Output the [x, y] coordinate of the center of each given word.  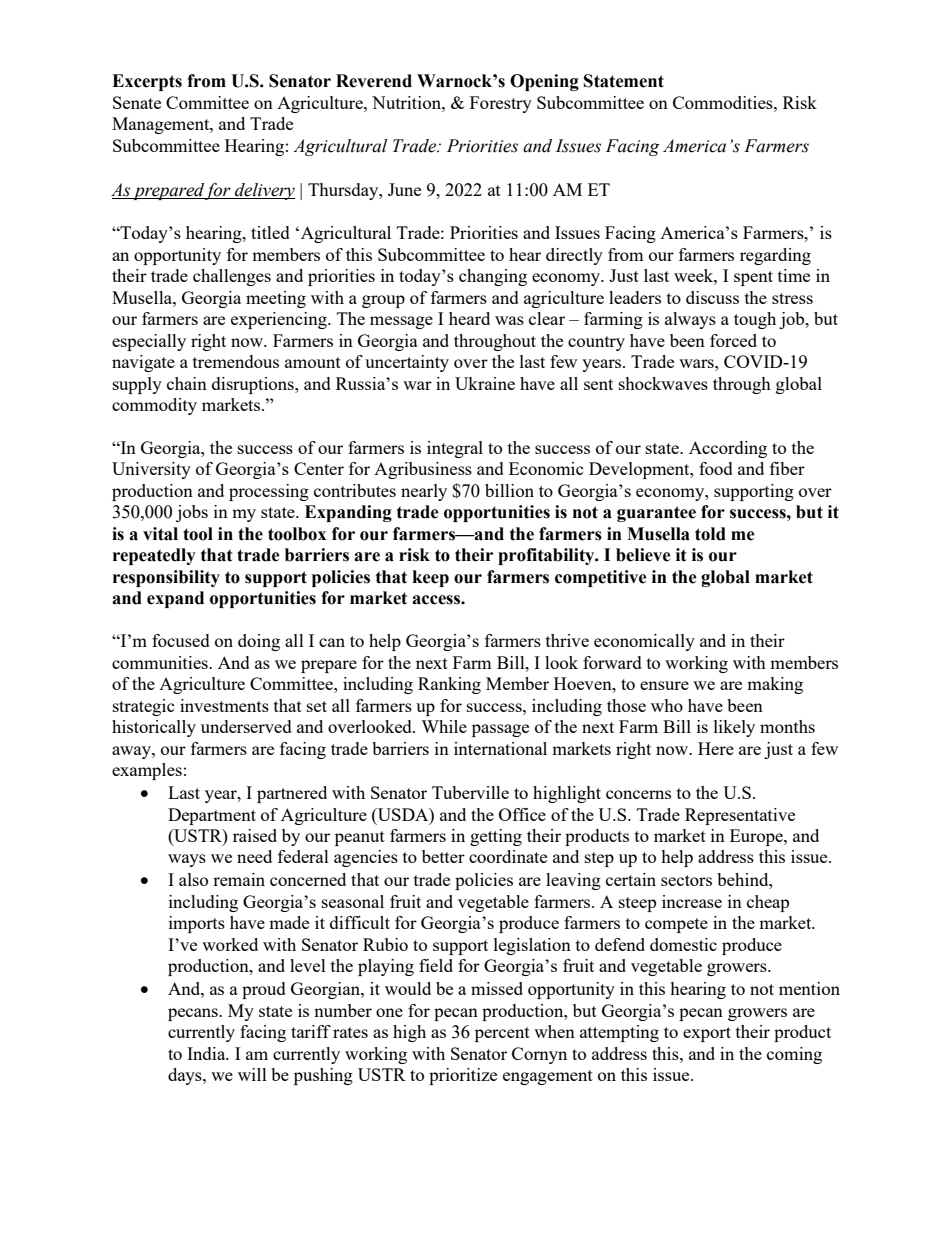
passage [500, 730]
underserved [246, 726]
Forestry [501, 104]
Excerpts [147, 82]
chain [187, 383]
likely [734, 728]
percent [502, 1034]
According [728, 449]
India [207, 1053]
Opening [544, 82]
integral [455, 449]
